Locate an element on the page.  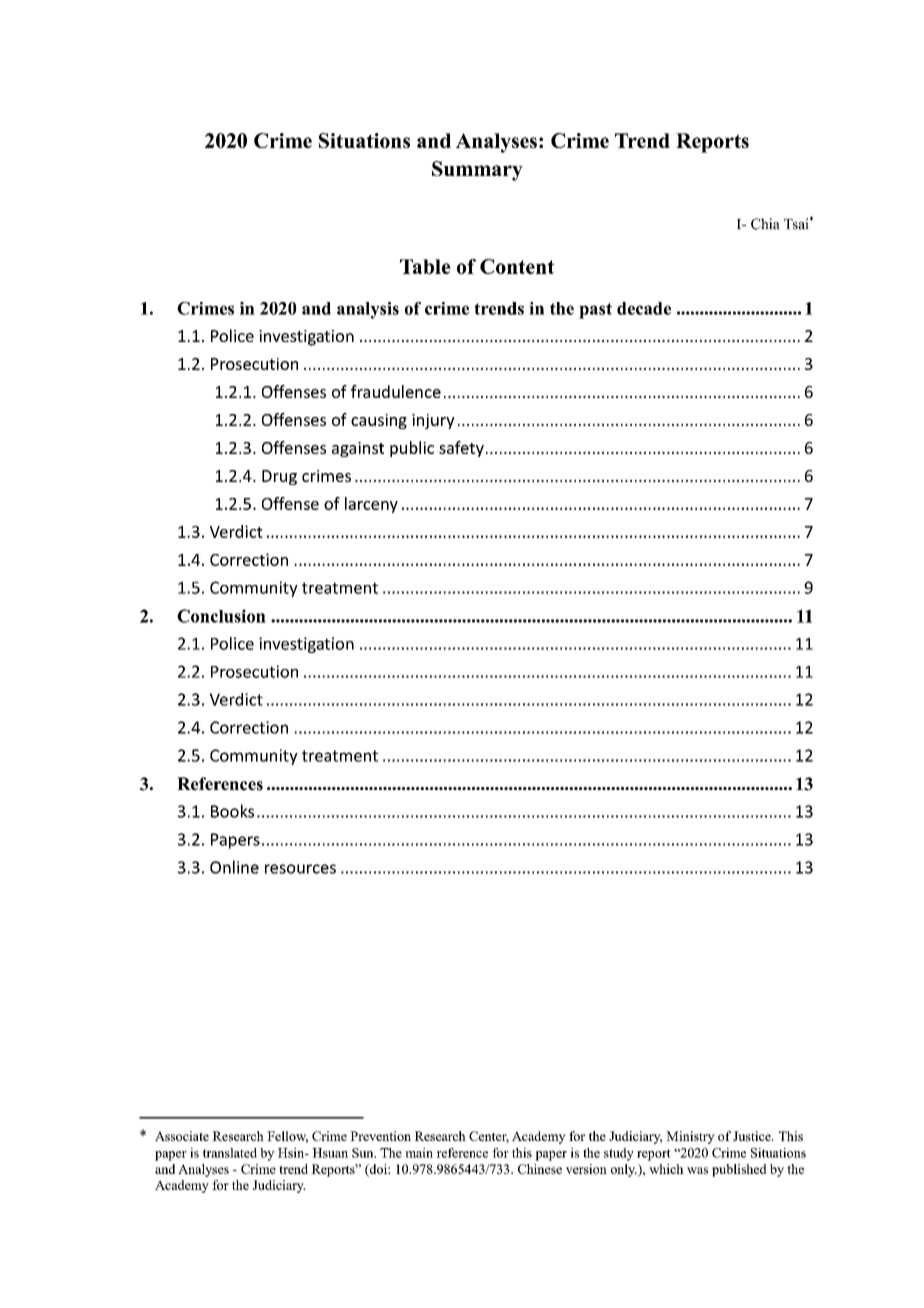
Center is located at coordinates (489, 1137).
